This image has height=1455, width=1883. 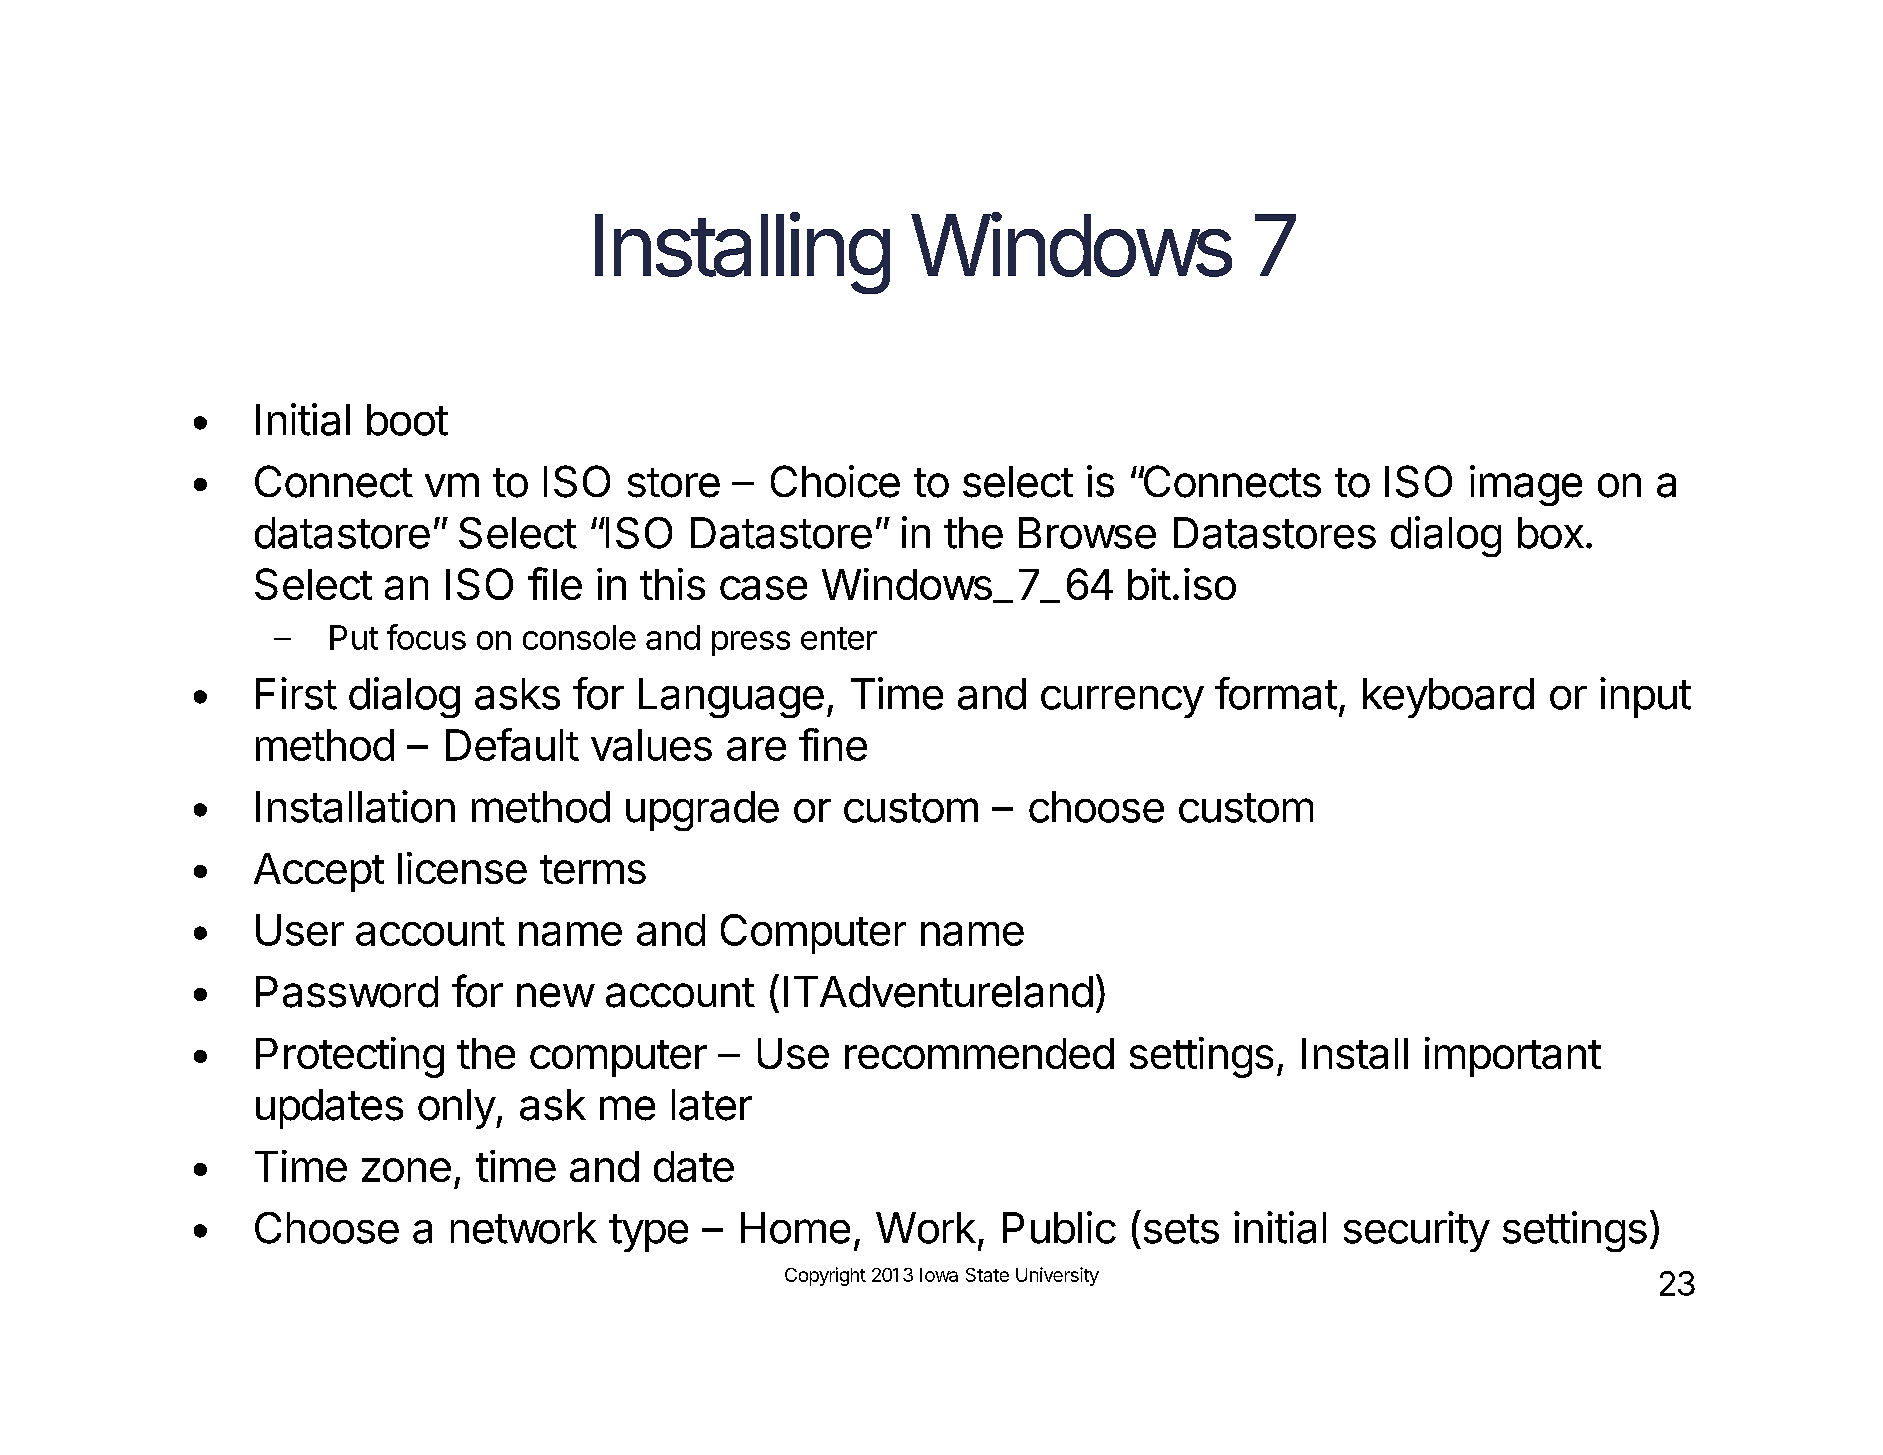 What do you see at coordinates (1448, 698) in the image?
I see `keyboard` at bounding box center [1448, 698].
